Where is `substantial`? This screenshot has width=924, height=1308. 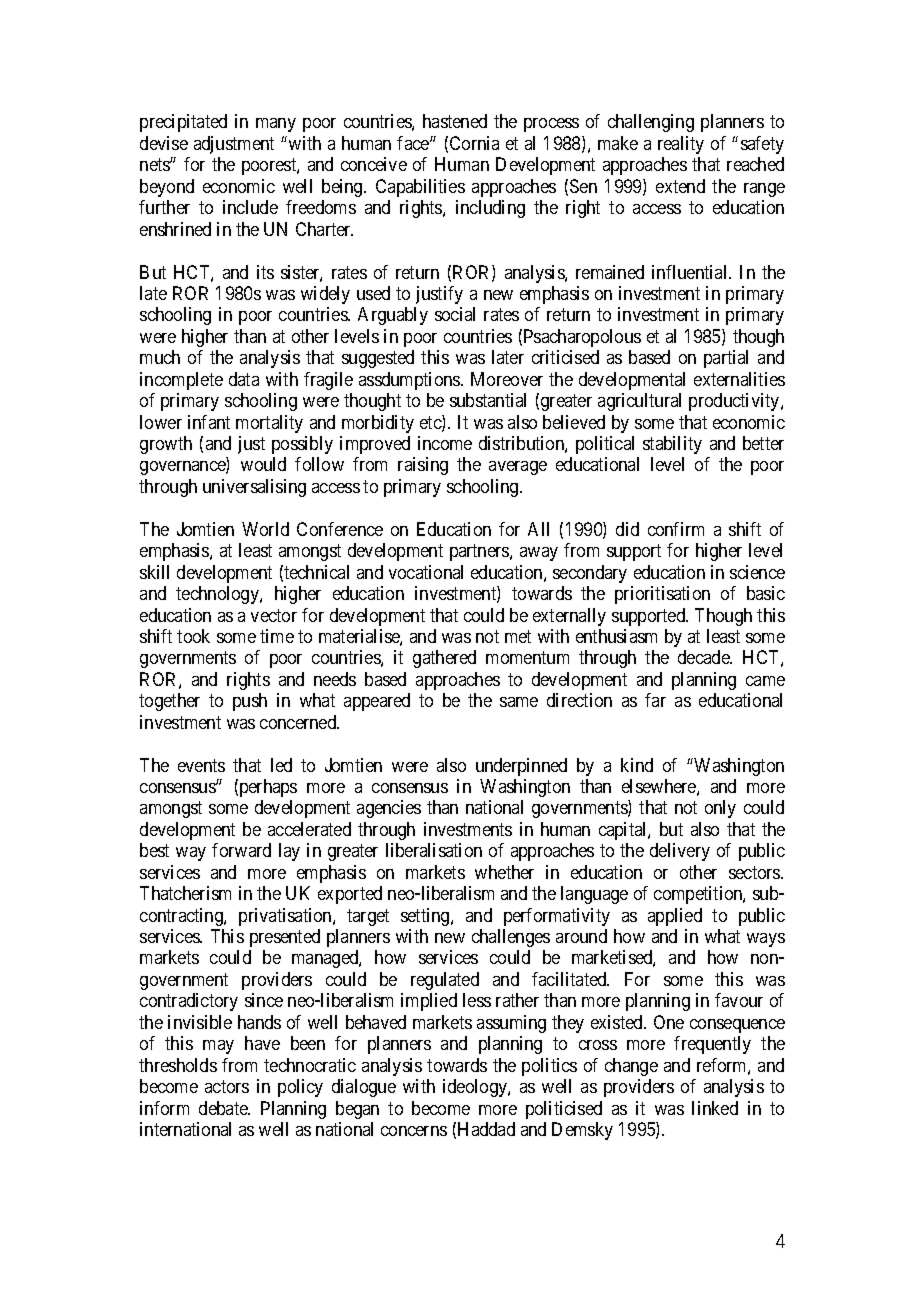 substantial is located at coordinates (488, 400).
